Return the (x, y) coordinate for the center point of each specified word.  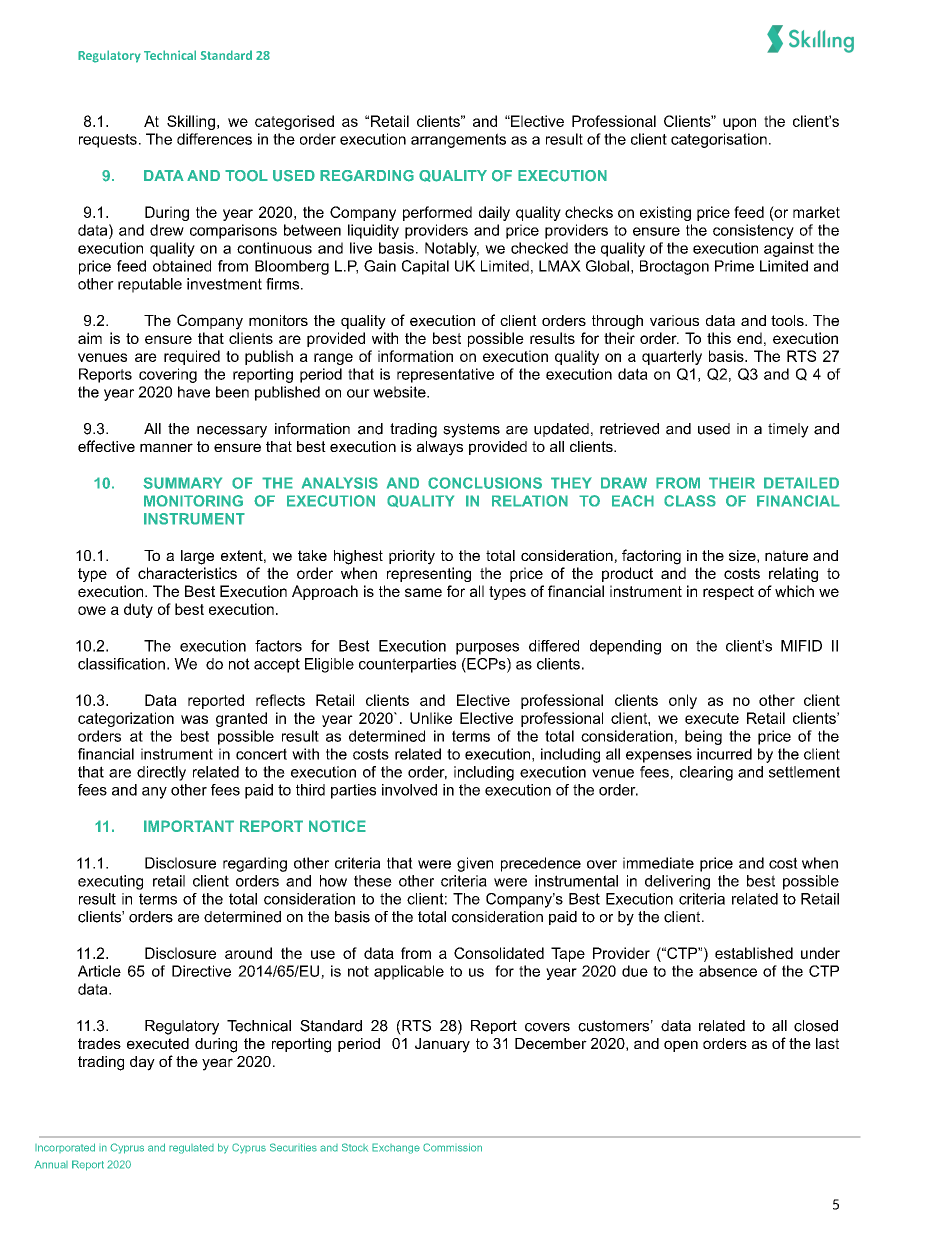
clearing (706, 773)
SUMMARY (182, 483)
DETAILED (801, 483)
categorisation (719, 140)
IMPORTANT (189, 826)
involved (409, 790)
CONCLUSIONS (485, 483)
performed (437, 213)
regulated (191, 1149)
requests (108, 141)
